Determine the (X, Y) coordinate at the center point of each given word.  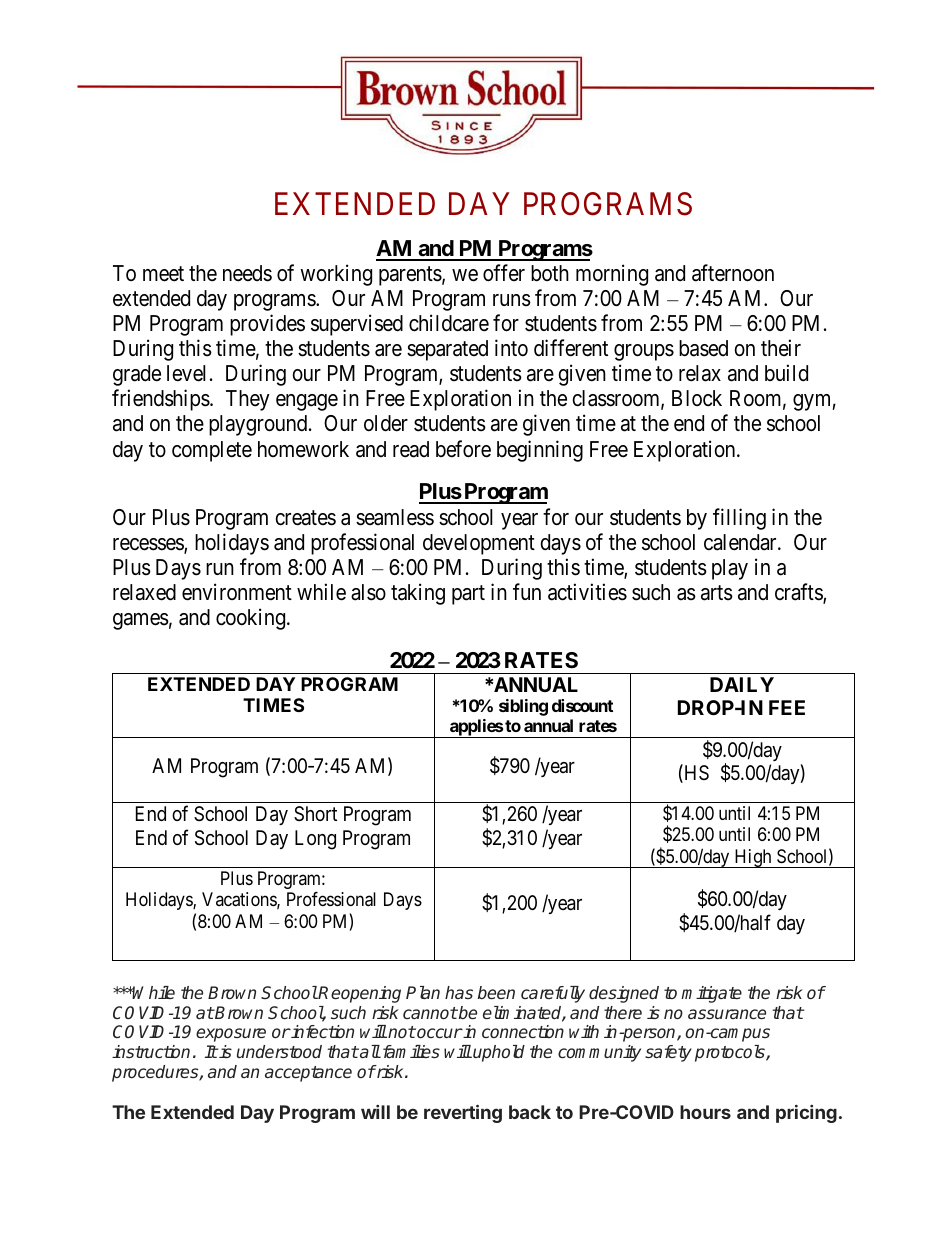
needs (247, 273)
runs (512, 300)
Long (315, 840)
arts (717, 593)
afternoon (733, 273)
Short (315, 814)
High (753, 858)
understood (279, 1051)
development (479, 544)
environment (237, 592)
